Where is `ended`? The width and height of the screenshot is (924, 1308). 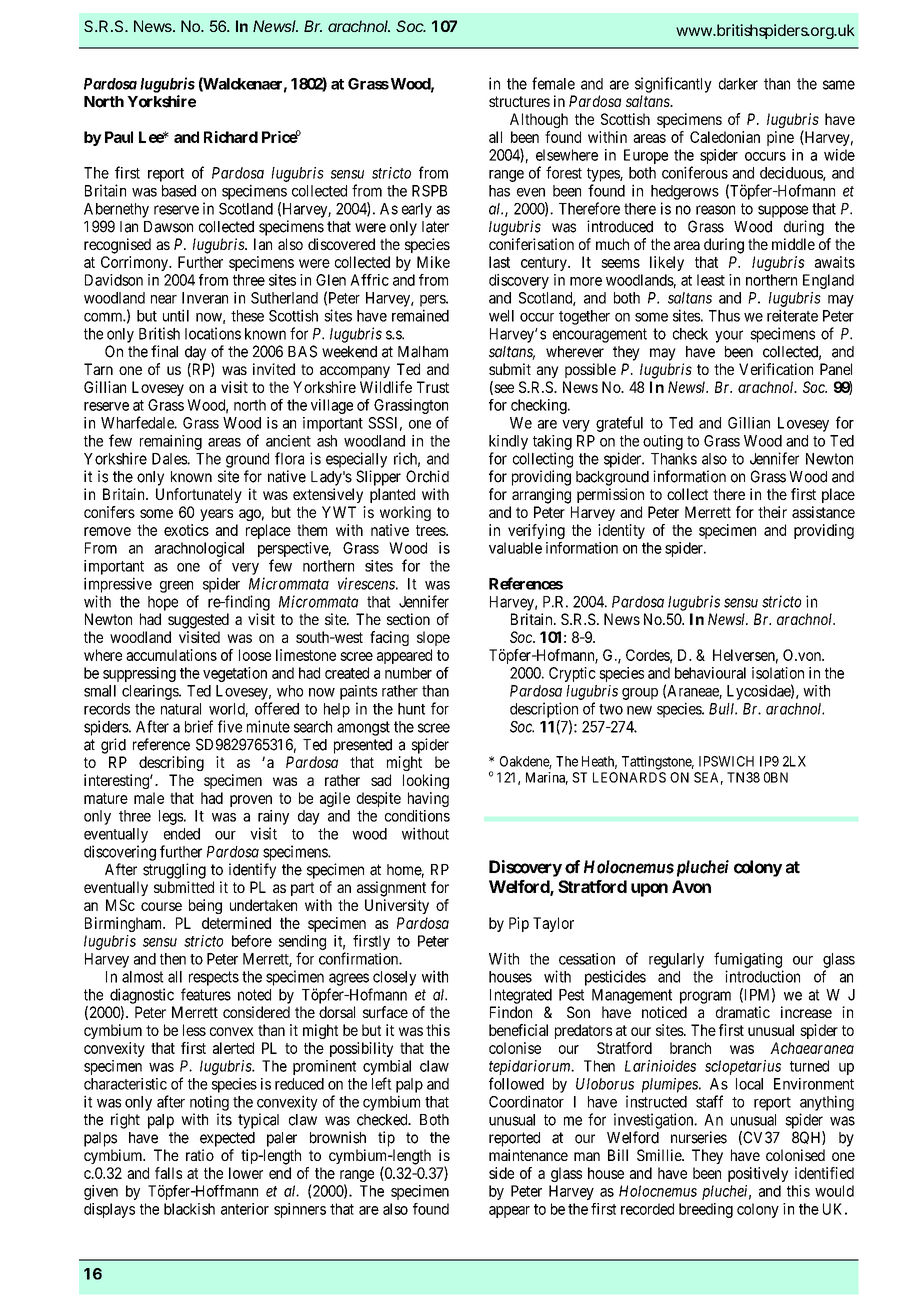
ended is located at coordinates (182, 834).
